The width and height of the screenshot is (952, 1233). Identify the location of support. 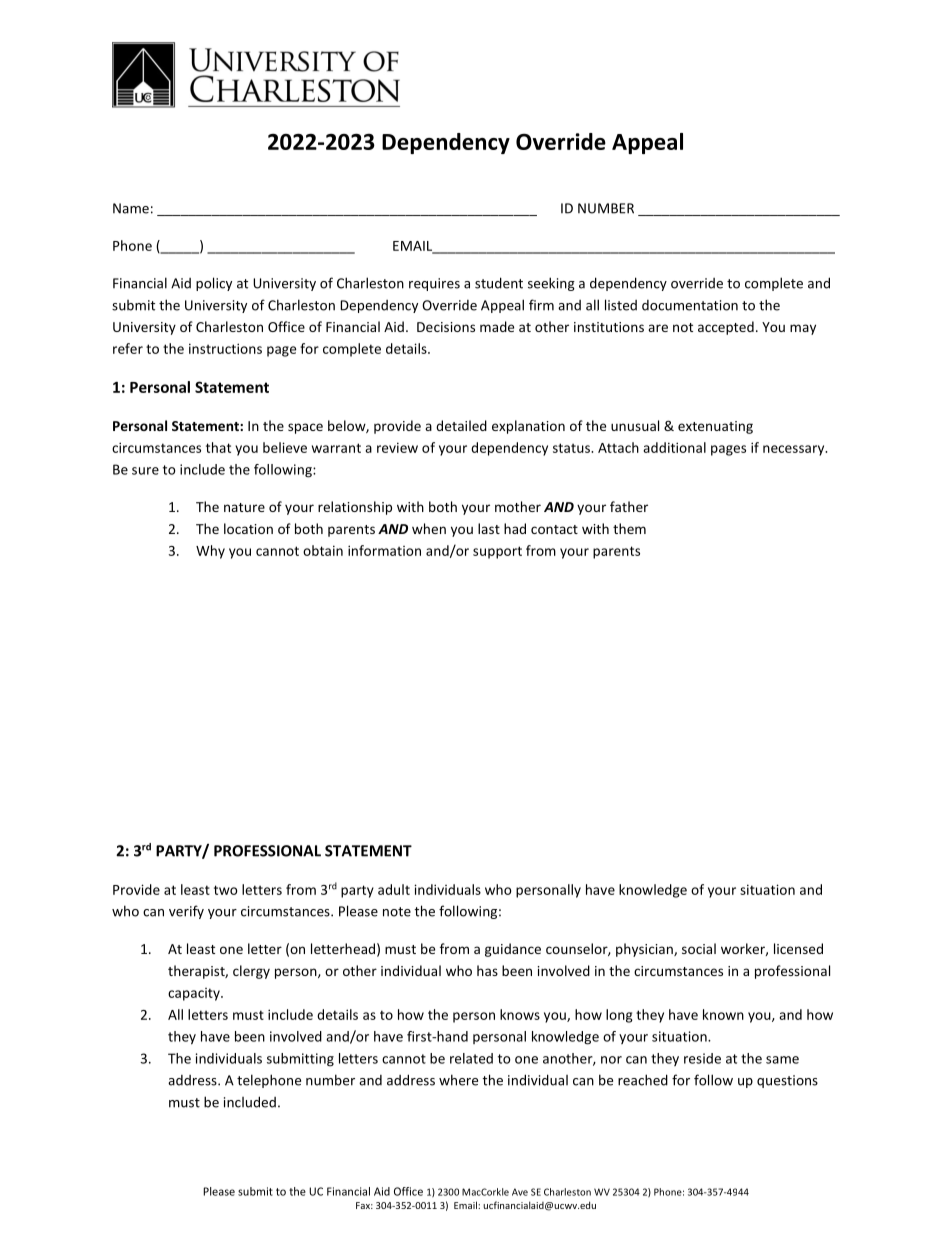
(497, 552).
